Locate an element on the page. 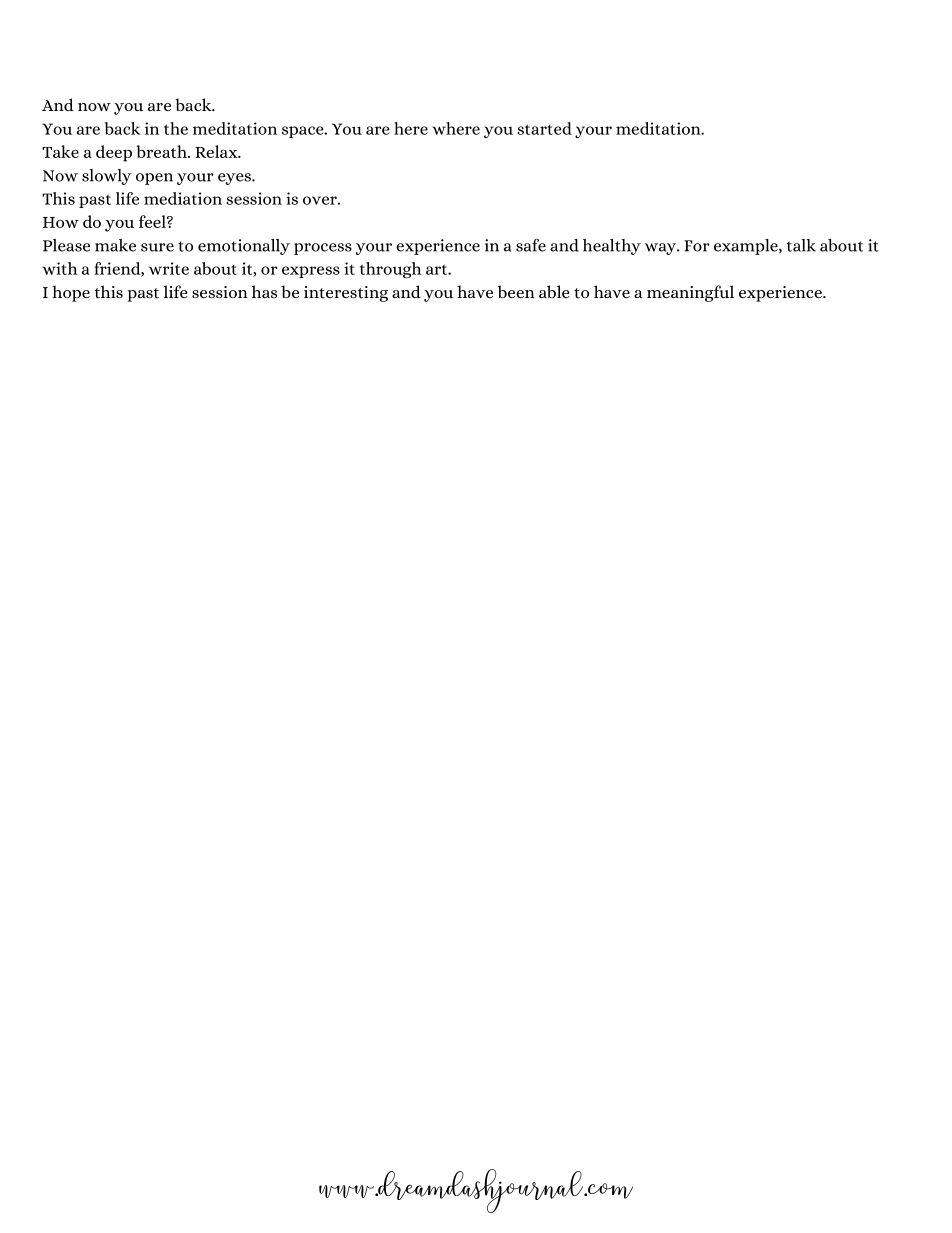  mediation is located at coordinates (183, 198).
